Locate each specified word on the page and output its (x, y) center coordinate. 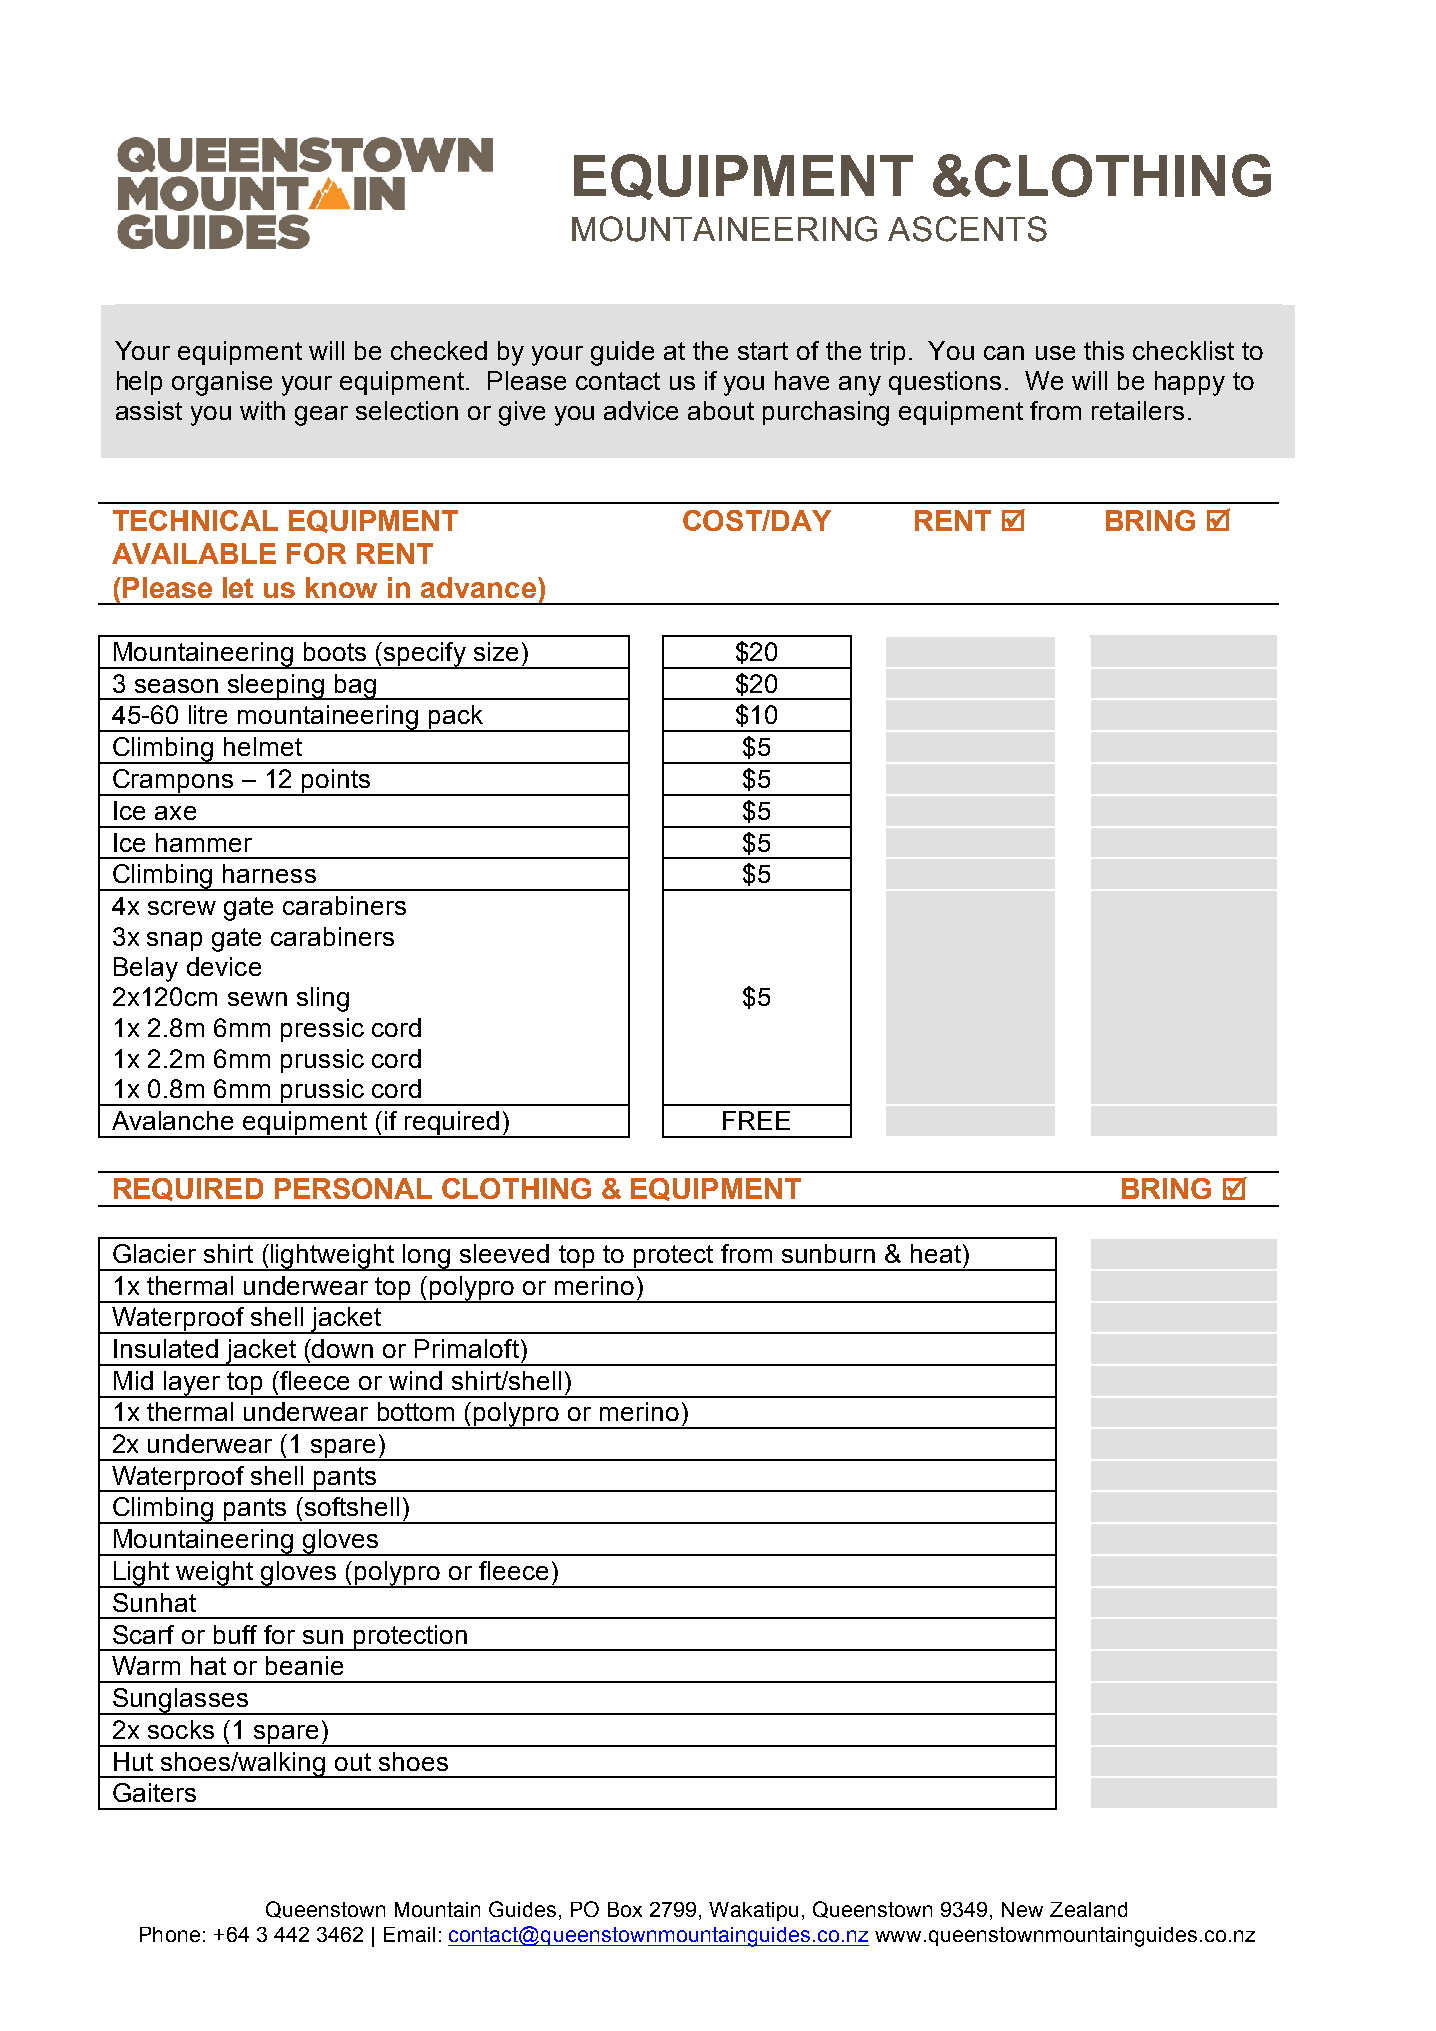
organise (222, 383)
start (763, 351)
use (1055, 353)
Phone (170, 1934)
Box (625, 1909)
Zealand (1088, 1909)
